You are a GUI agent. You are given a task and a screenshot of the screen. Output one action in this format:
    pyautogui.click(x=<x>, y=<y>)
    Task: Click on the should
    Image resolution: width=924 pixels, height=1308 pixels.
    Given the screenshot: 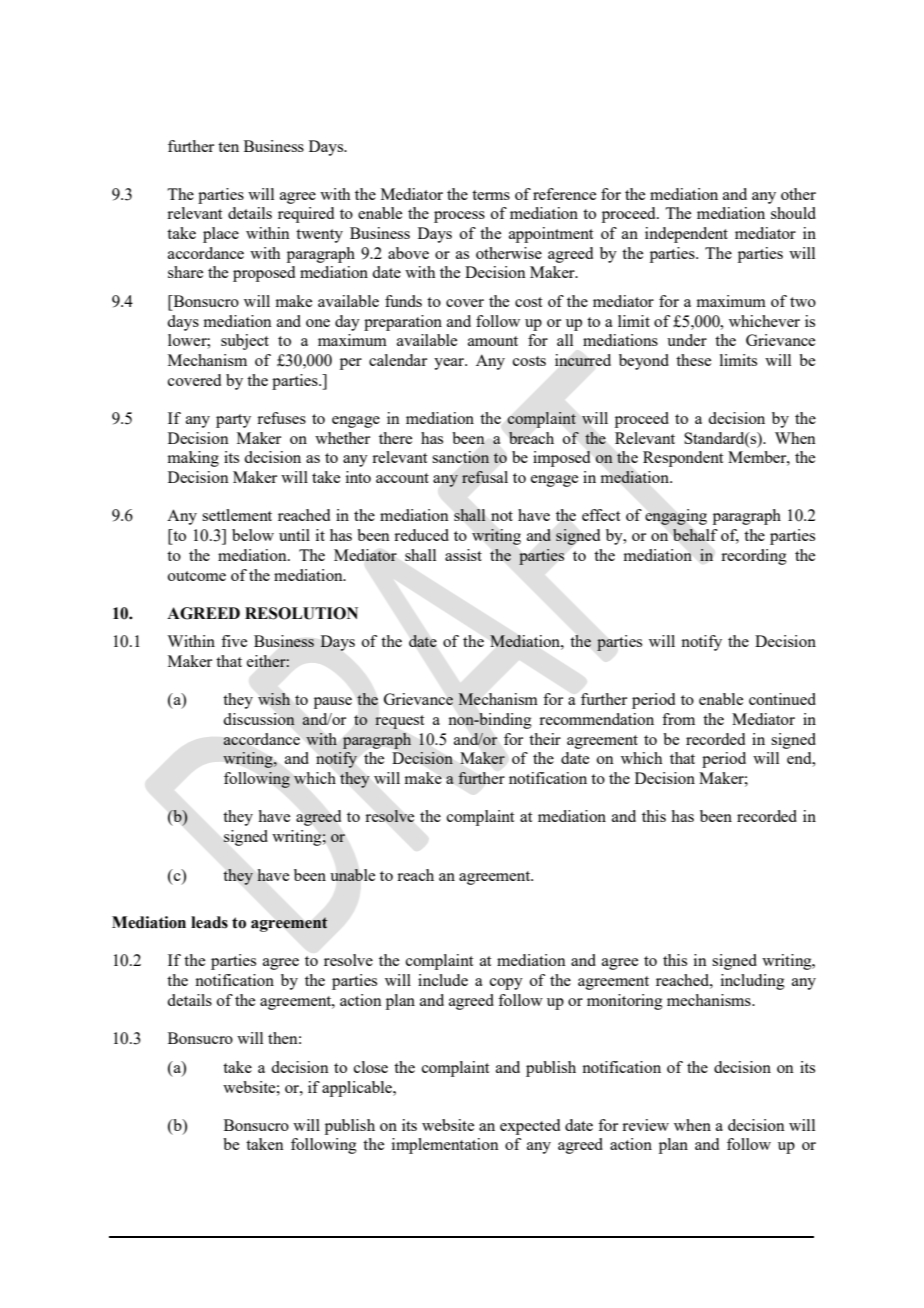 What is the action you would take?
    pyautogui.click(x=793, y=213)
